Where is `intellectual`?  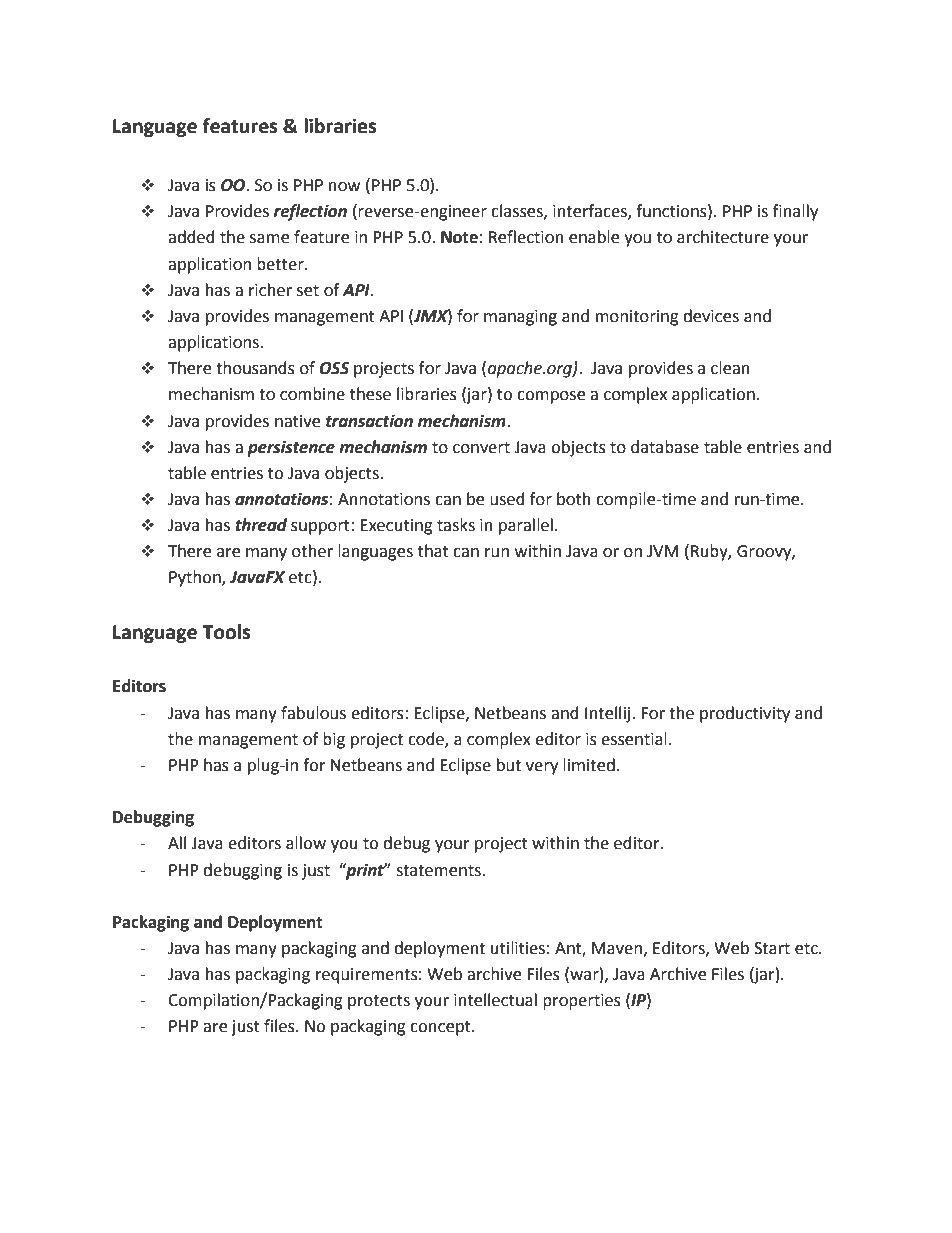
intellectual is located at coordinates (495, 1000).
